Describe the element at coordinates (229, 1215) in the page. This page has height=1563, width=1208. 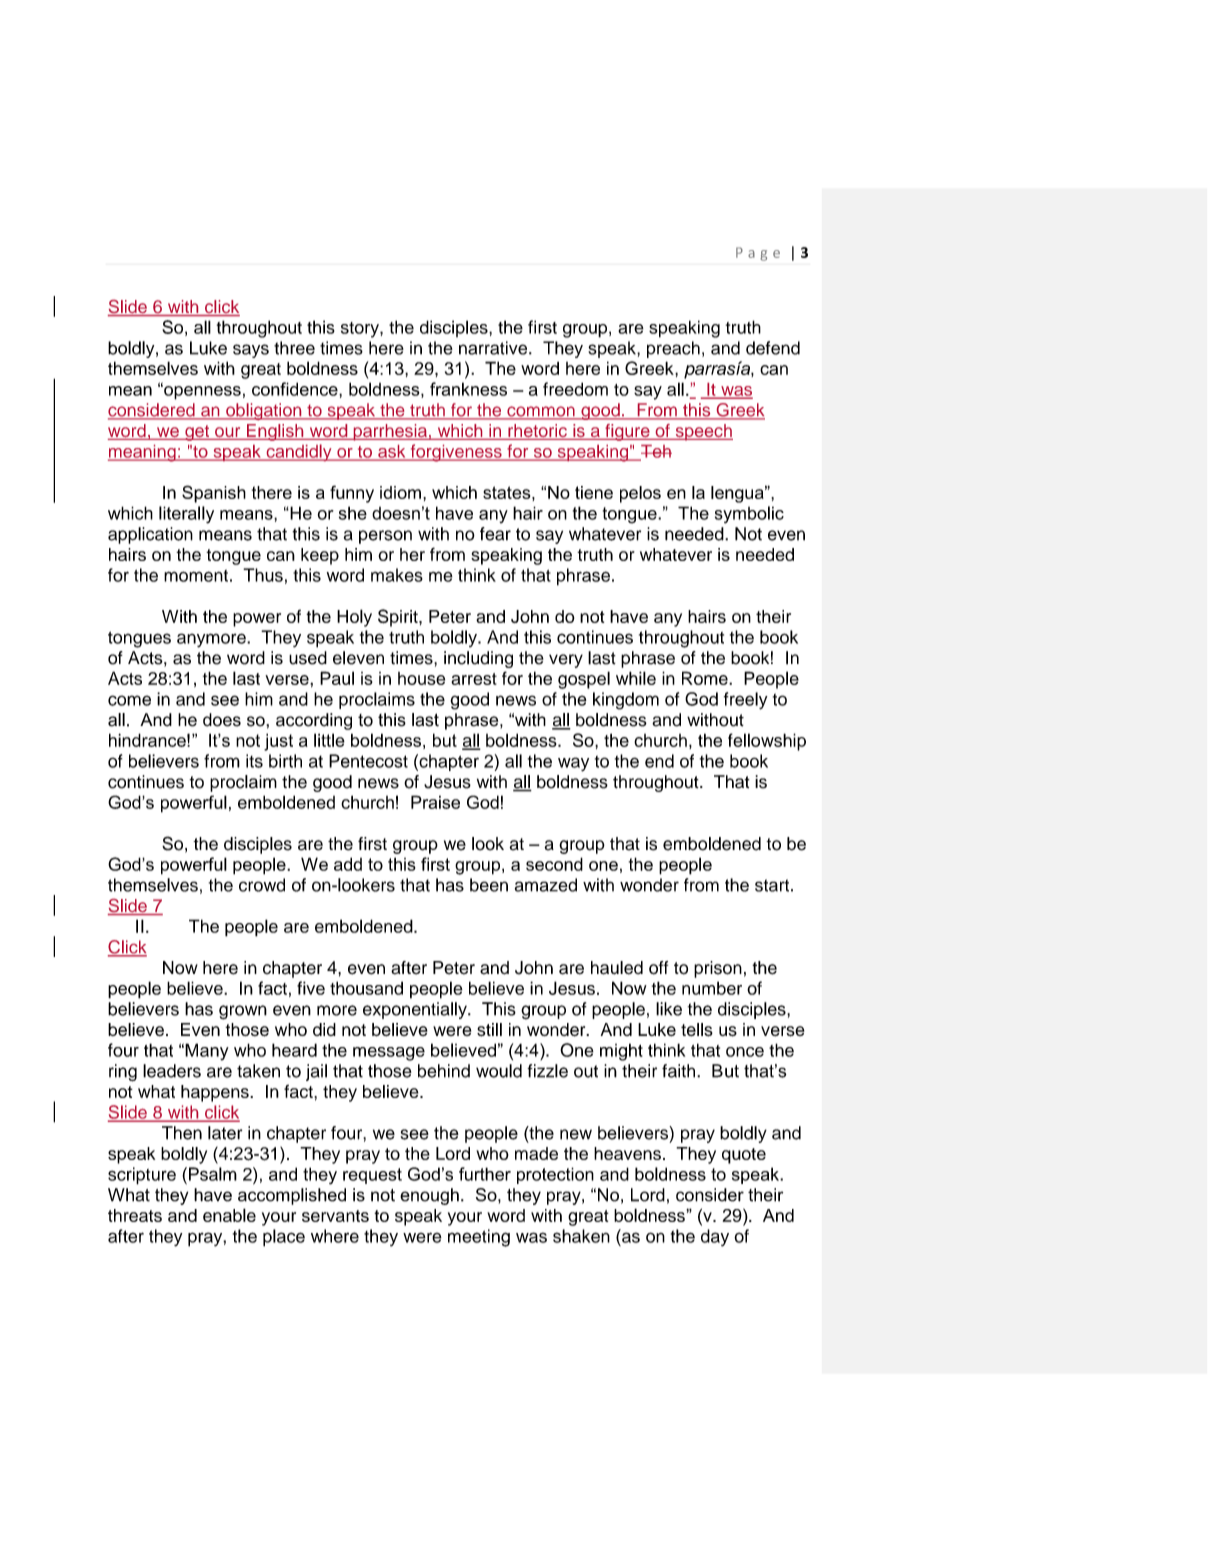
I see `enable` at that location.
